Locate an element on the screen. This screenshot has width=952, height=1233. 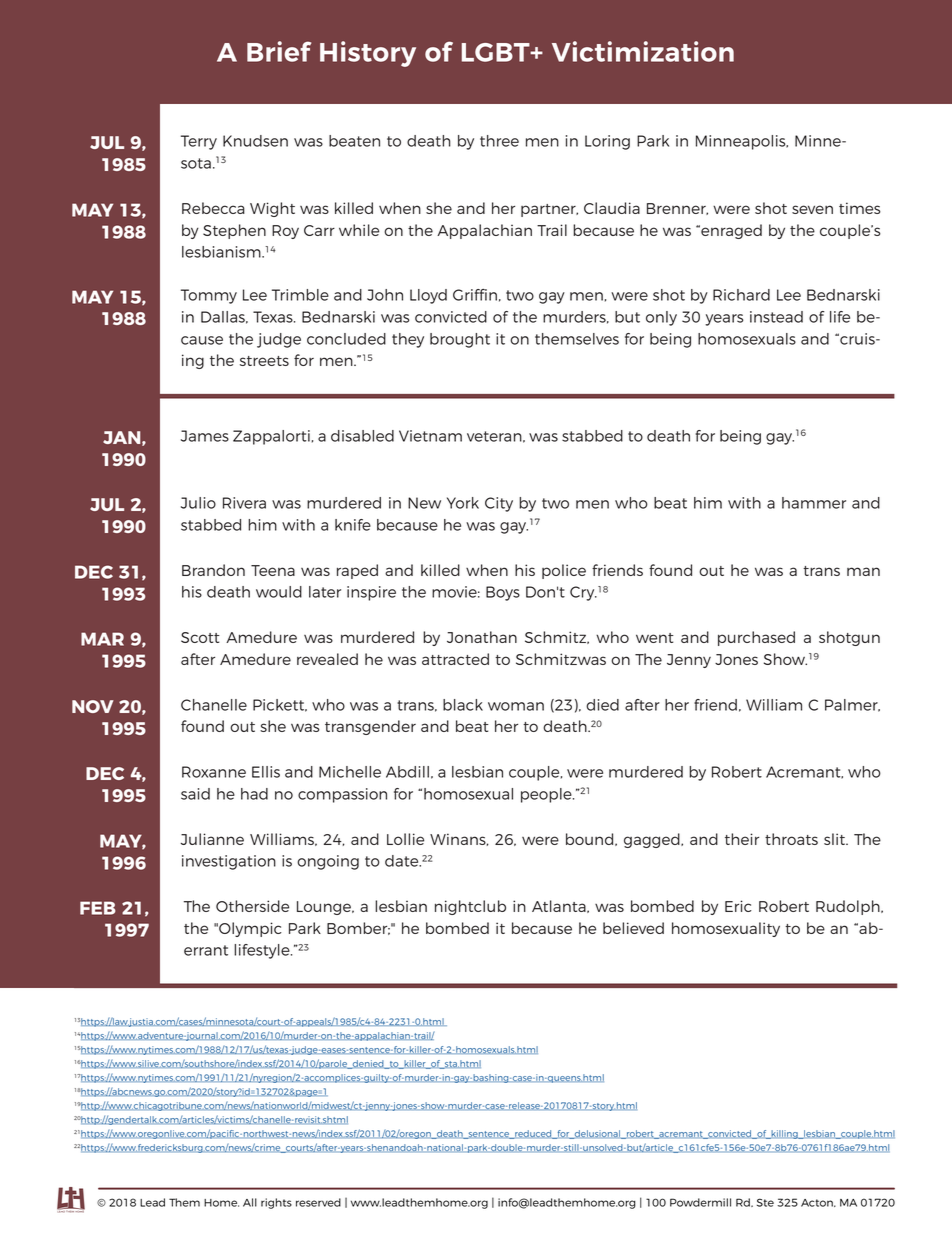
purchased is located at coordinates (756, 638).
